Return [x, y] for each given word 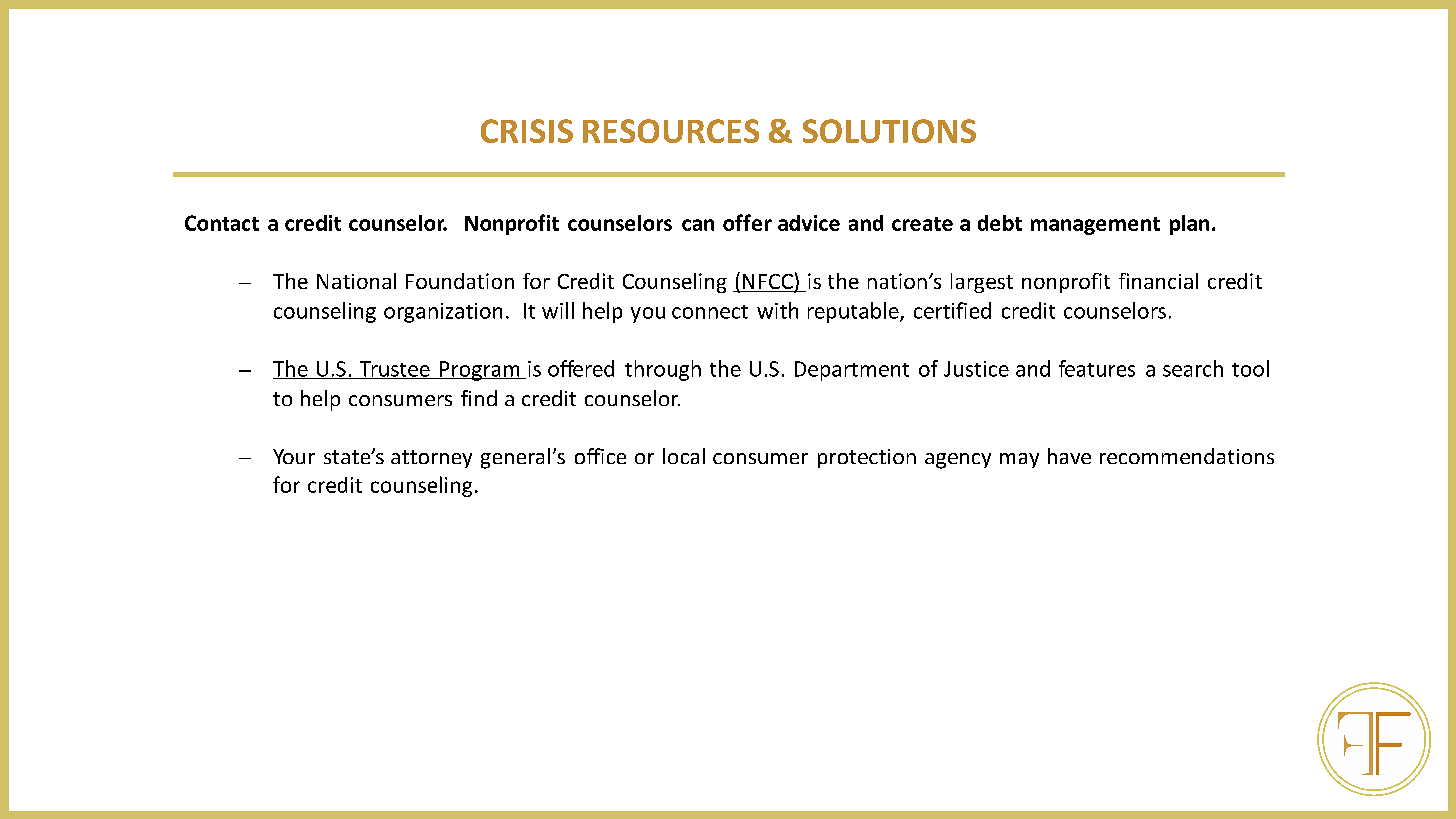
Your [294, 456]
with [777, 310]
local [684, 456]
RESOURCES [671, 131]
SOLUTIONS [889, 131]
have [1069, 456]
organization [443, 313]
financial [1158, 281]
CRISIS [527, 131]
